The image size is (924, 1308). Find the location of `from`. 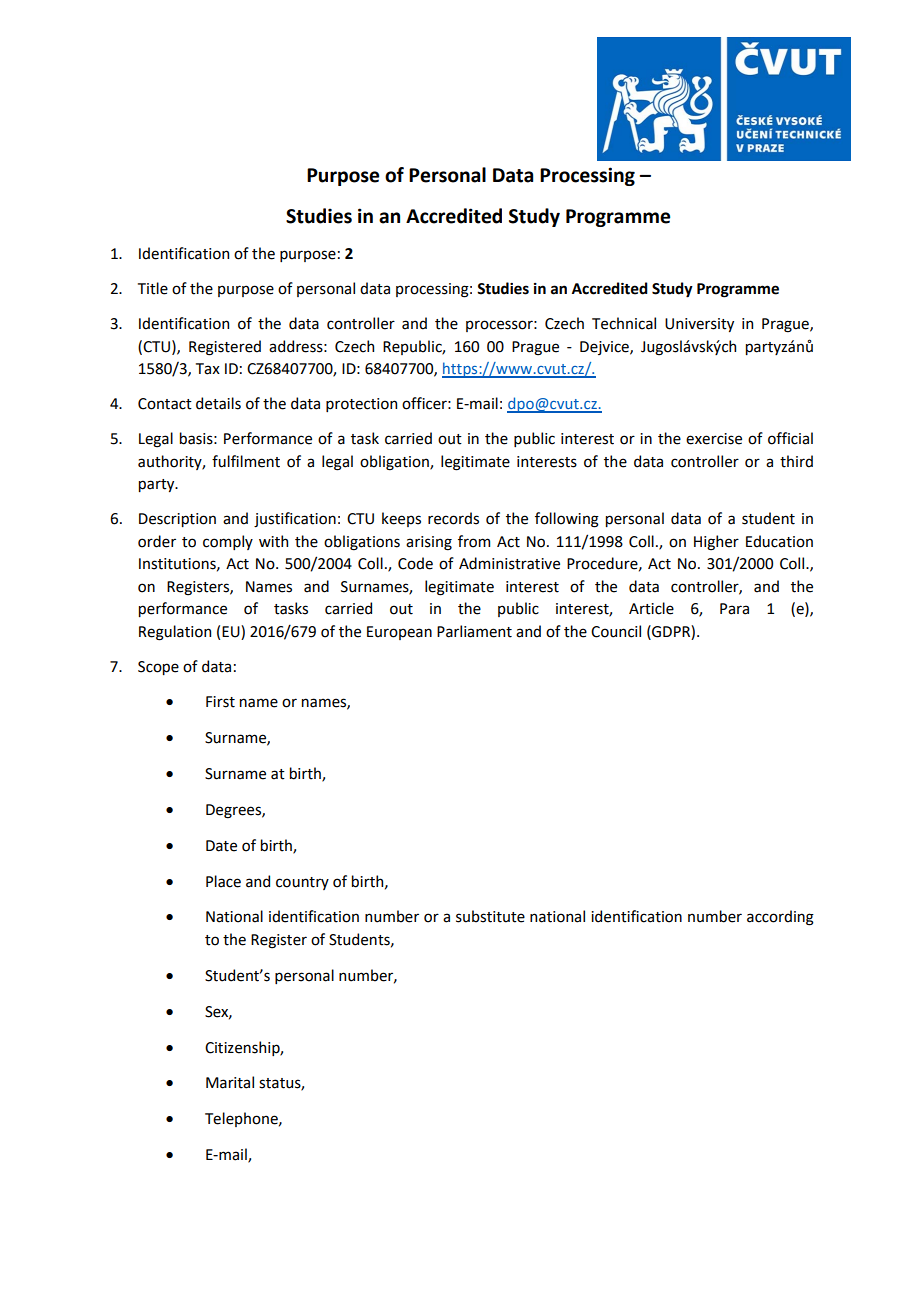

from is located at coordinates (474, 541).
